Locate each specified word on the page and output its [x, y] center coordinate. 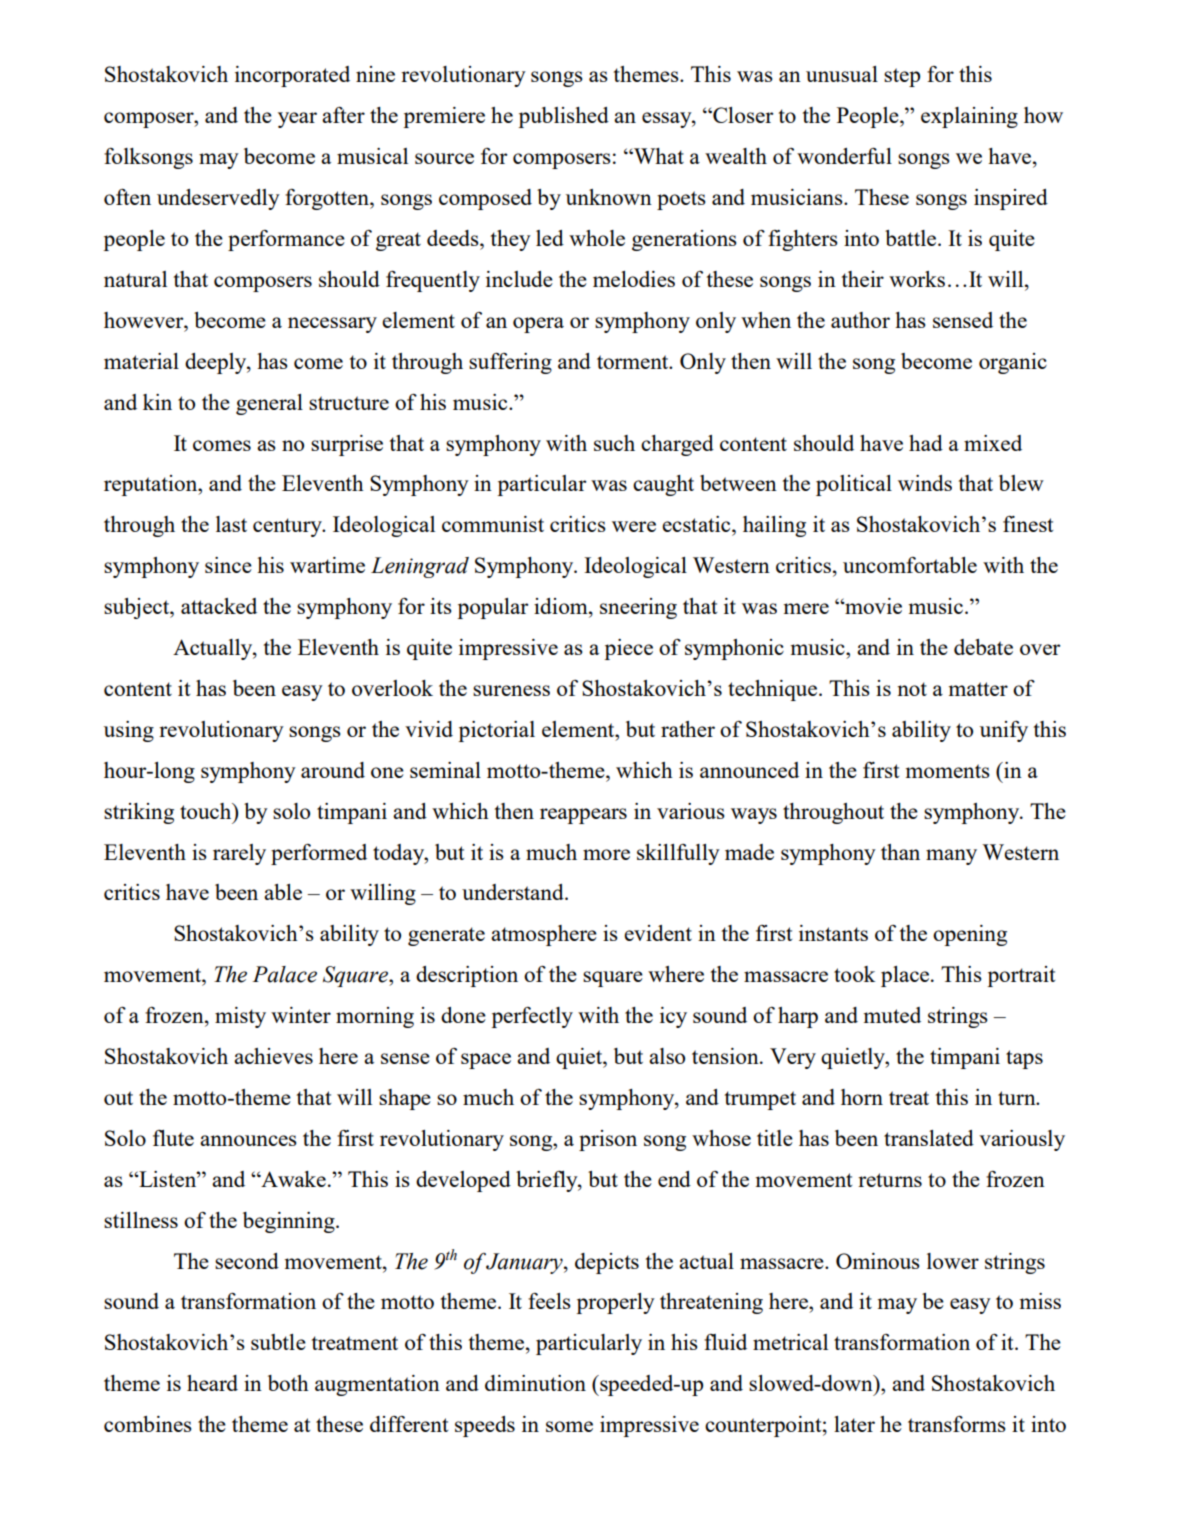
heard [212, 1383]
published [563, 117]
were [634, 526]
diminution [535, 1383]
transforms [957, 1423]
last [231, 524]
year [297, 120]
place [906, 976]
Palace [284, 974]
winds [925, 483]
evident [658, 933]
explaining [969, 117]
